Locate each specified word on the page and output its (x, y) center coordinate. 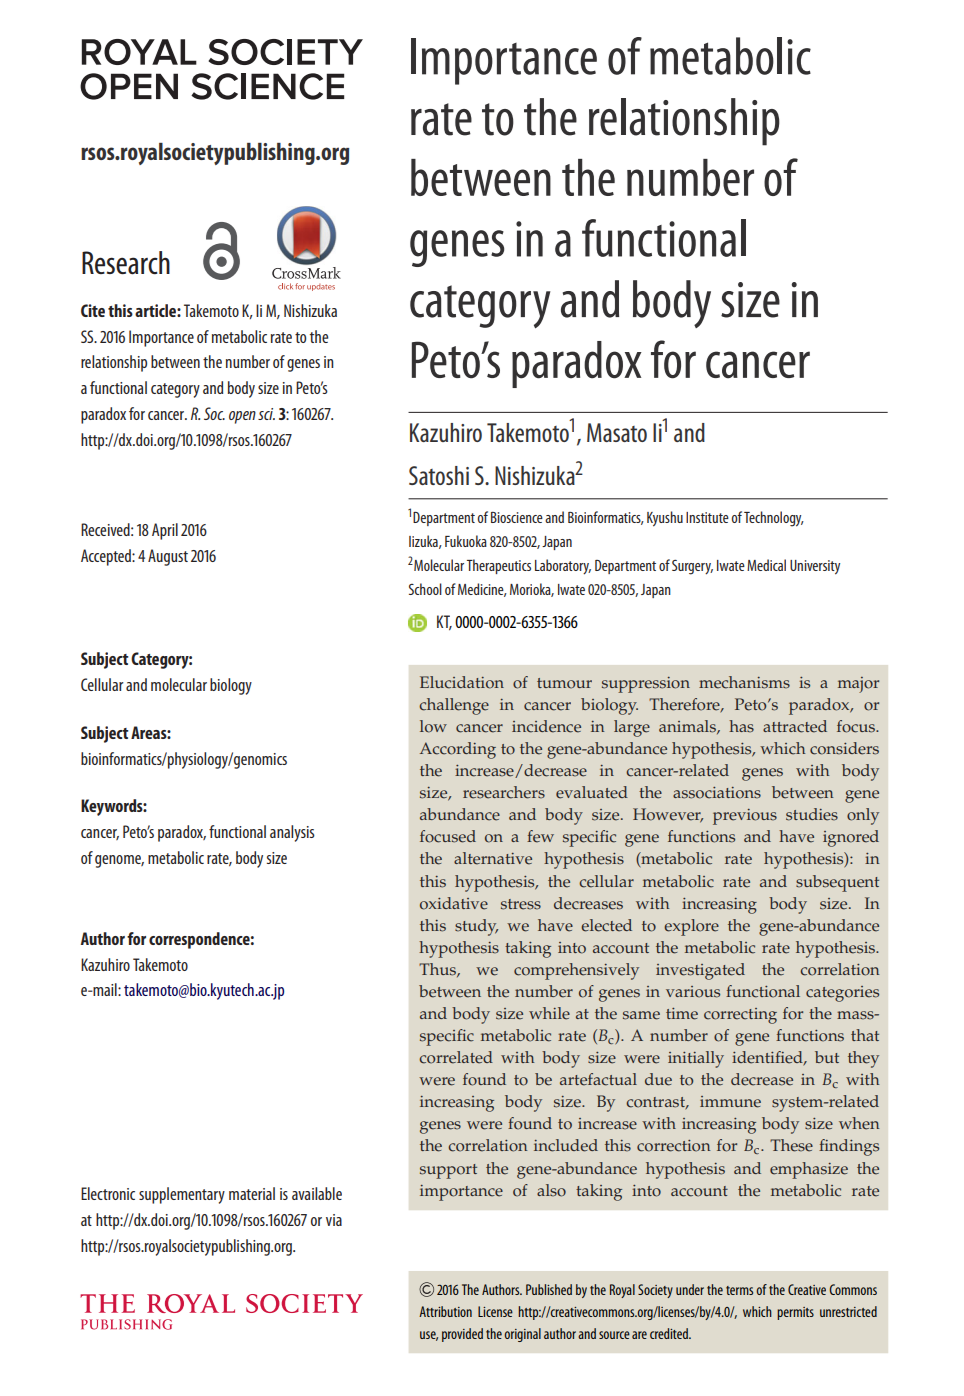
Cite (93, 310)
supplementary (182, 1195)
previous (745, 817)
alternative (493, 858)
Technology (774, 519)
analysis (292, 833)
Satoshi (439, 475)
